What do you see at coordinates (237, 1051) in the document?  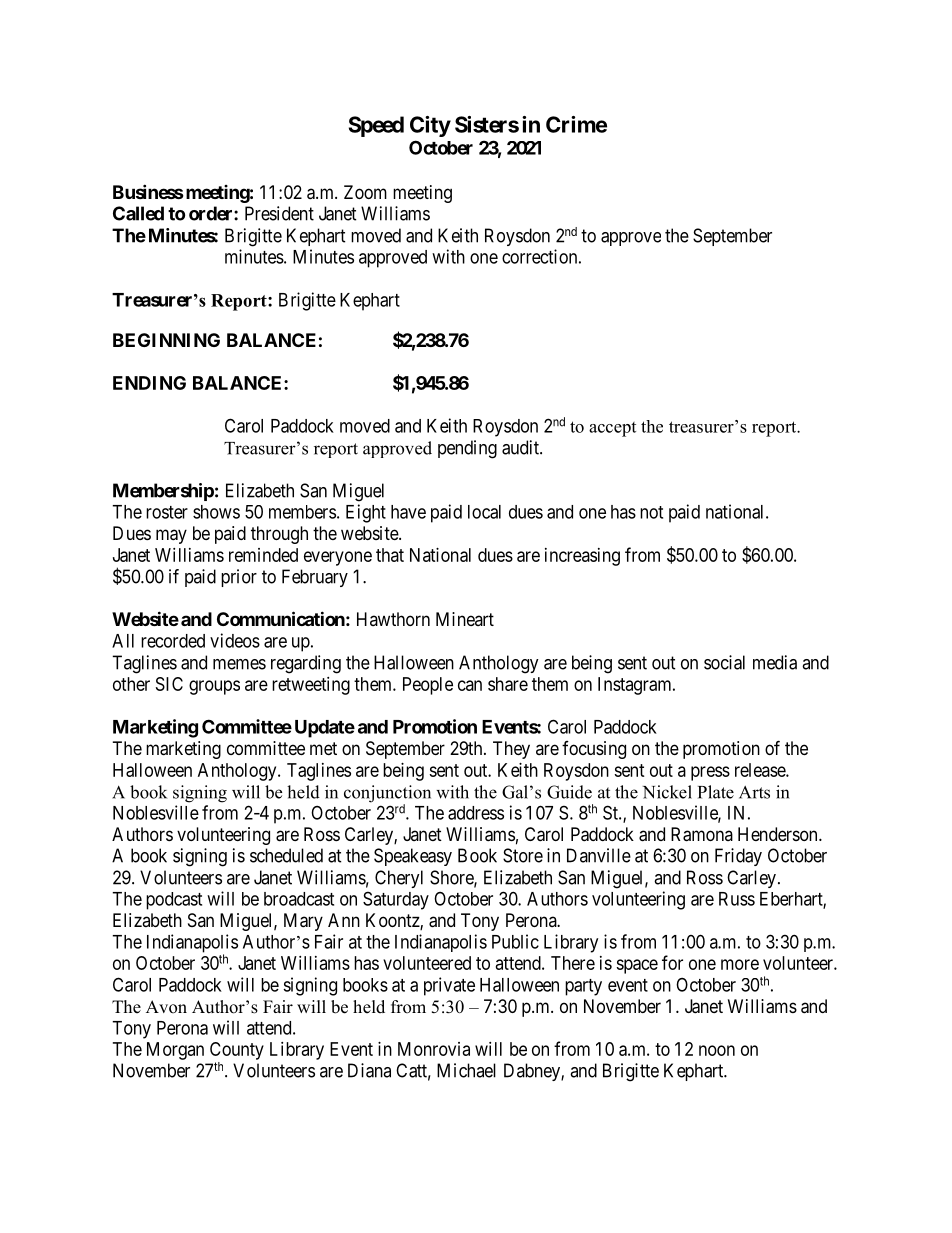 I see `County` at bounding box center [237, 1051].
